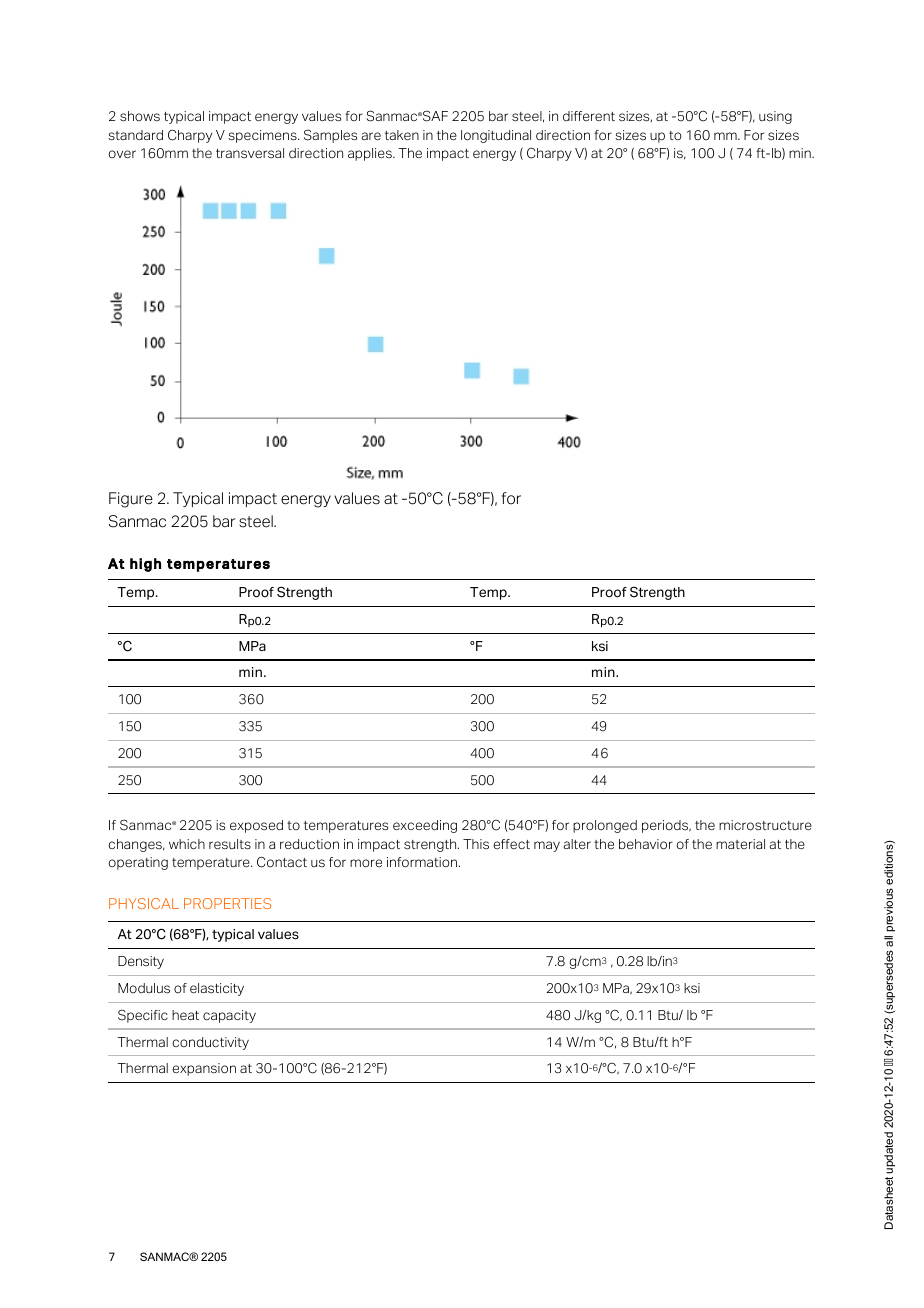 Image resolution: width=924 pixels, height=1308 pixels. Describe the element at coordinates (775, 117) in the screenshot. I see `using` at that location.
